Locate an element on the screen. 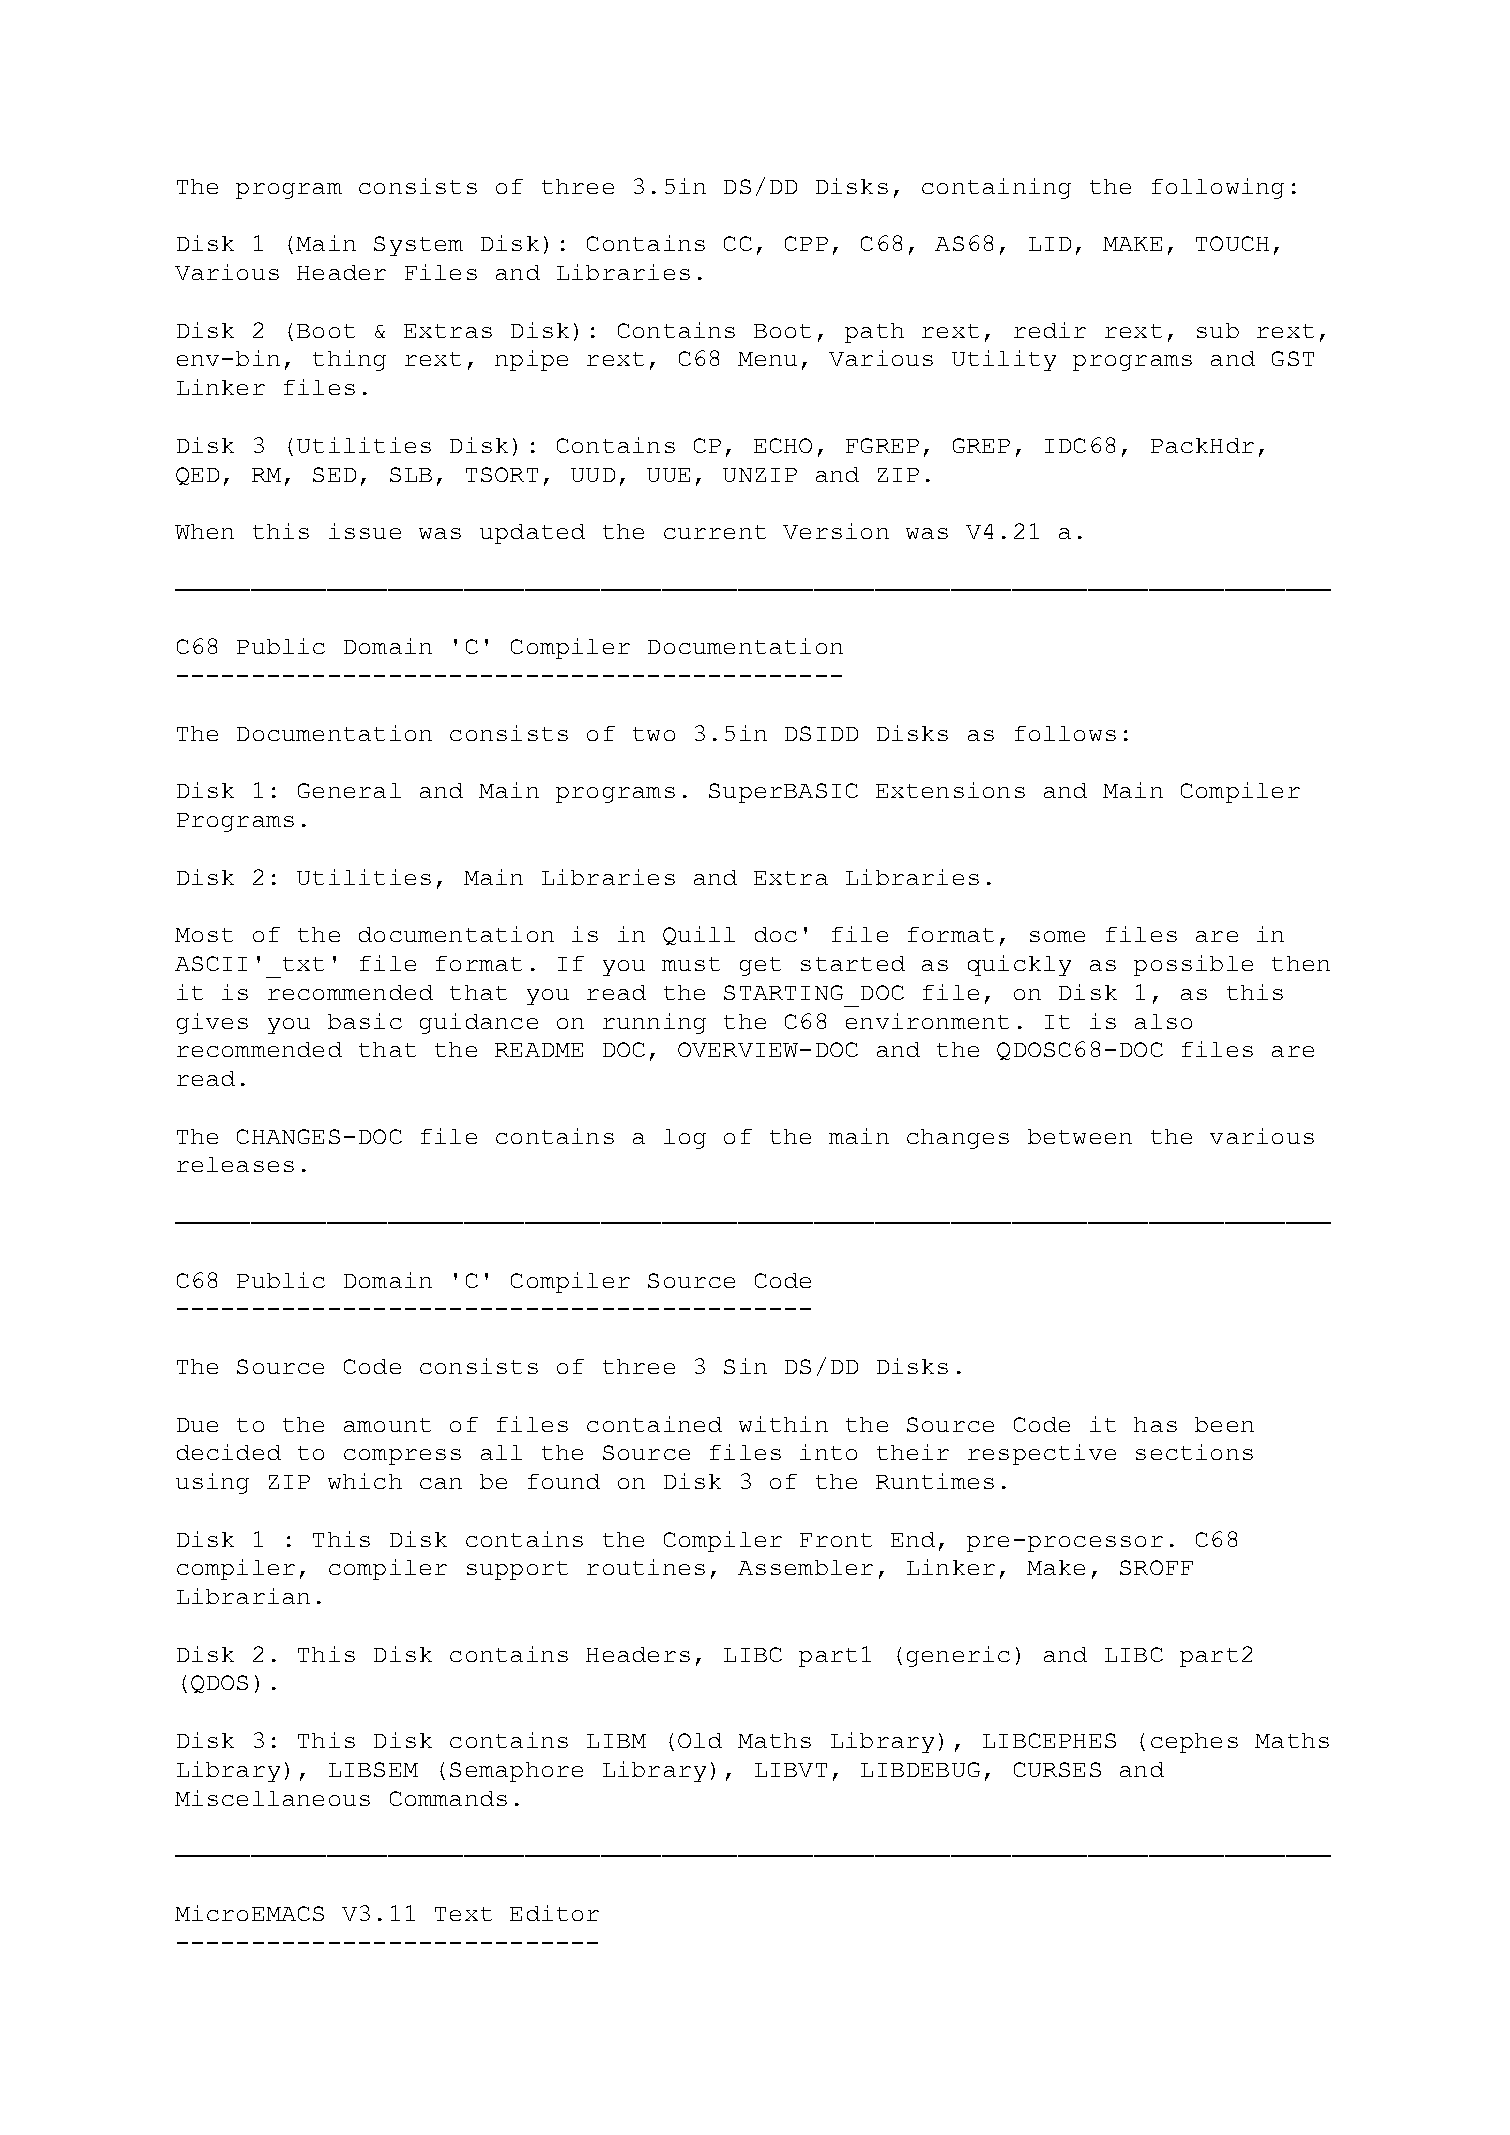 The width and height of the screenshot is (1510, 2135). running is located at coordinates (654, 1023).
